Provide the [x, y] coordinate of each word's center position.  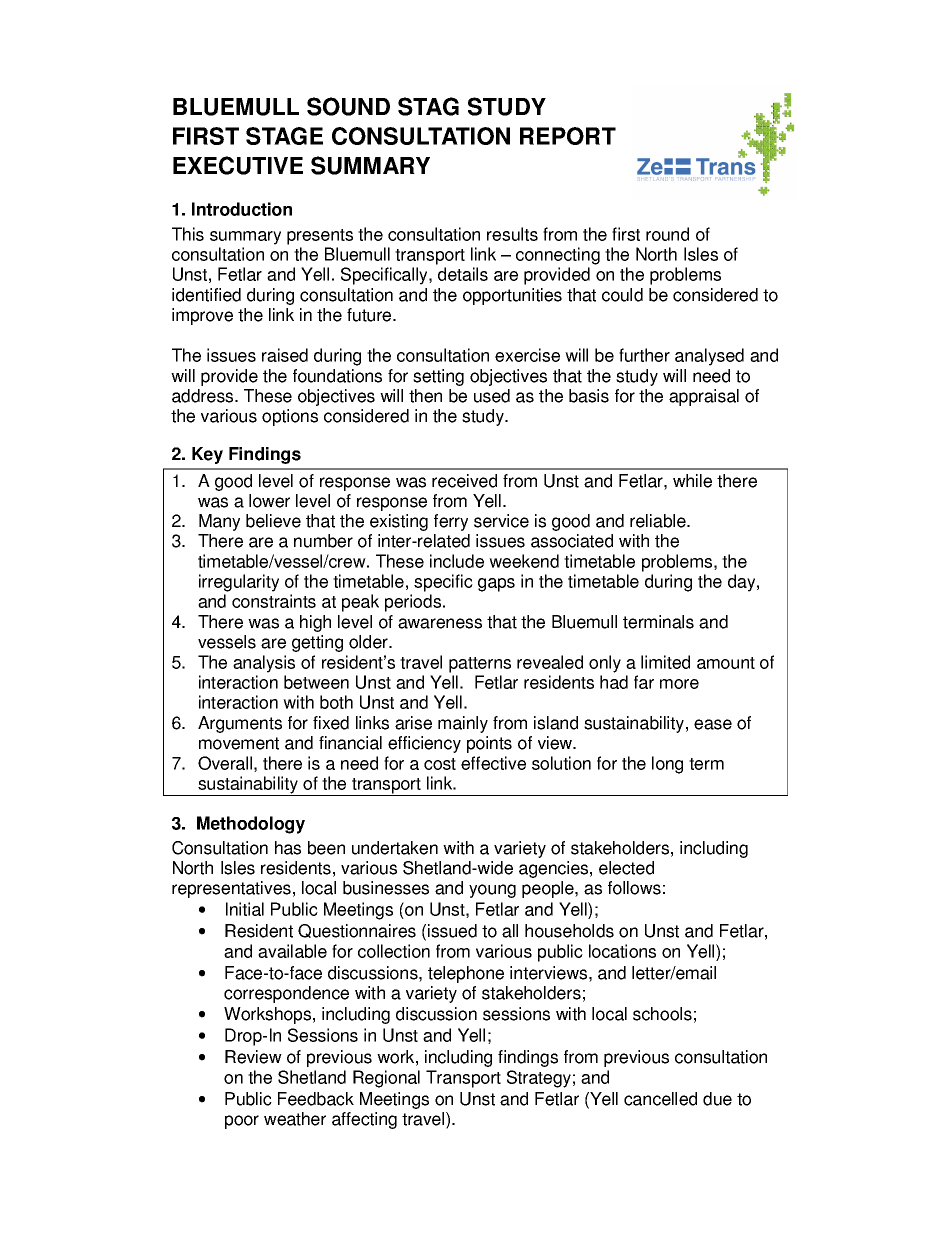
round [667, 234]
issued [452, 931]
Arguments [240, 724]
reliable [659, 521]
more [679, 684]
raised [285, 355]
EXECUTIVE [238, 165]
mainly [463, 724]
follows [634, 888]
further [644, 355]
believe [273, 521]
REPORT [568, 136]
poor [242, 1122]
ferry [451, 522]
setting [438, 377]
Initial [245, 909]
